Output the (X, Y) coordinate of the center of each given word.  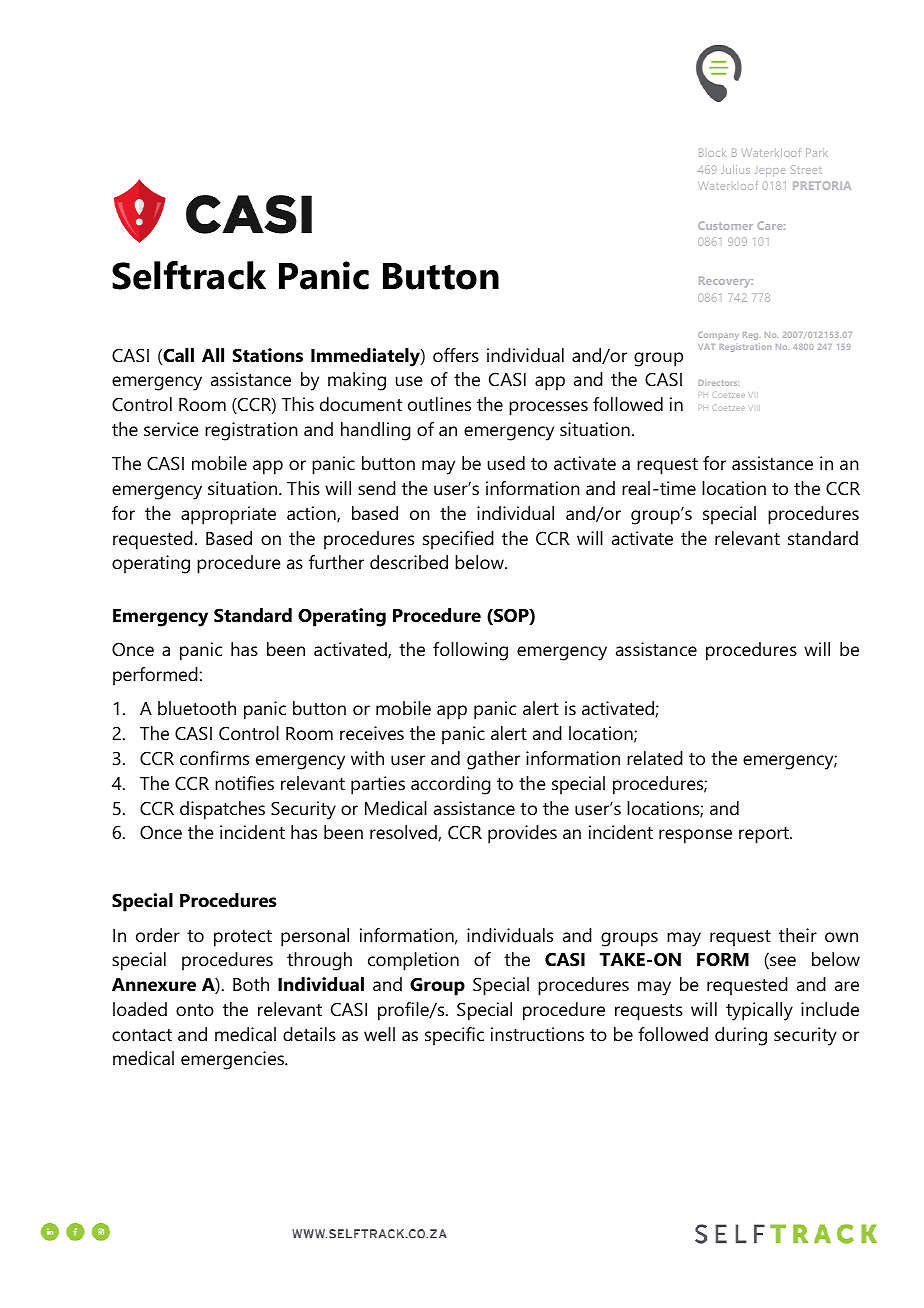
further (336, 562)
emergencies (233, 1060)
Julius (735, 169)
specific (454, 1036)
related (655, 758)
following (470, 651)
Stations (268, 355)
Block (712, 152)
